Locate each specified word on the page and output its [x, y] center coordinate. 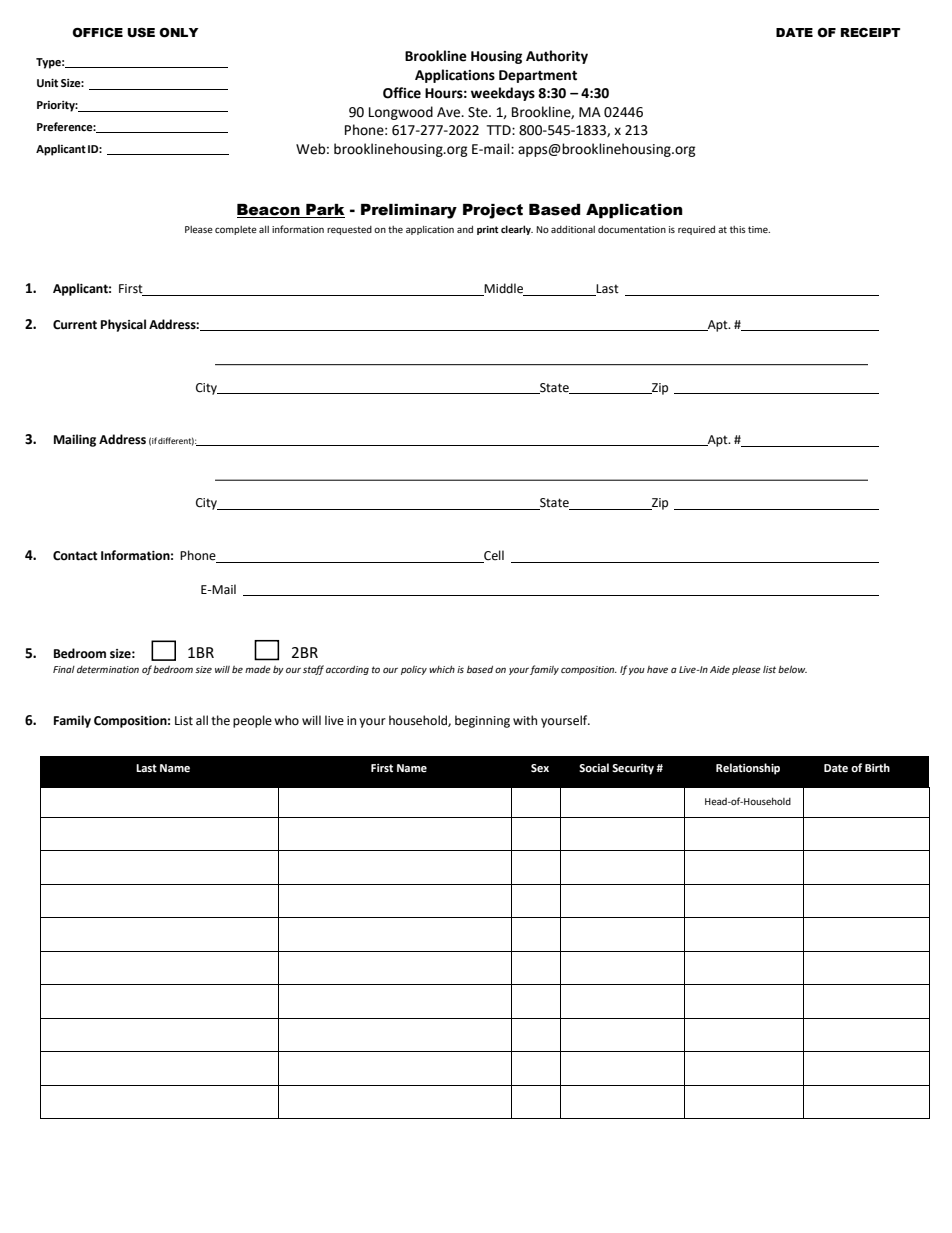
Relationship [748, 769]
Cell [493, 556]
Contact [75, 556]
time [759, 229]
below [792, 669]
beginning [482, 721]
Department [538, 76]
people [252, 721]
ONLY [179, 33]
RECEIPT [870, 33]
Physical [123, 325]
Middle [504, 289]
